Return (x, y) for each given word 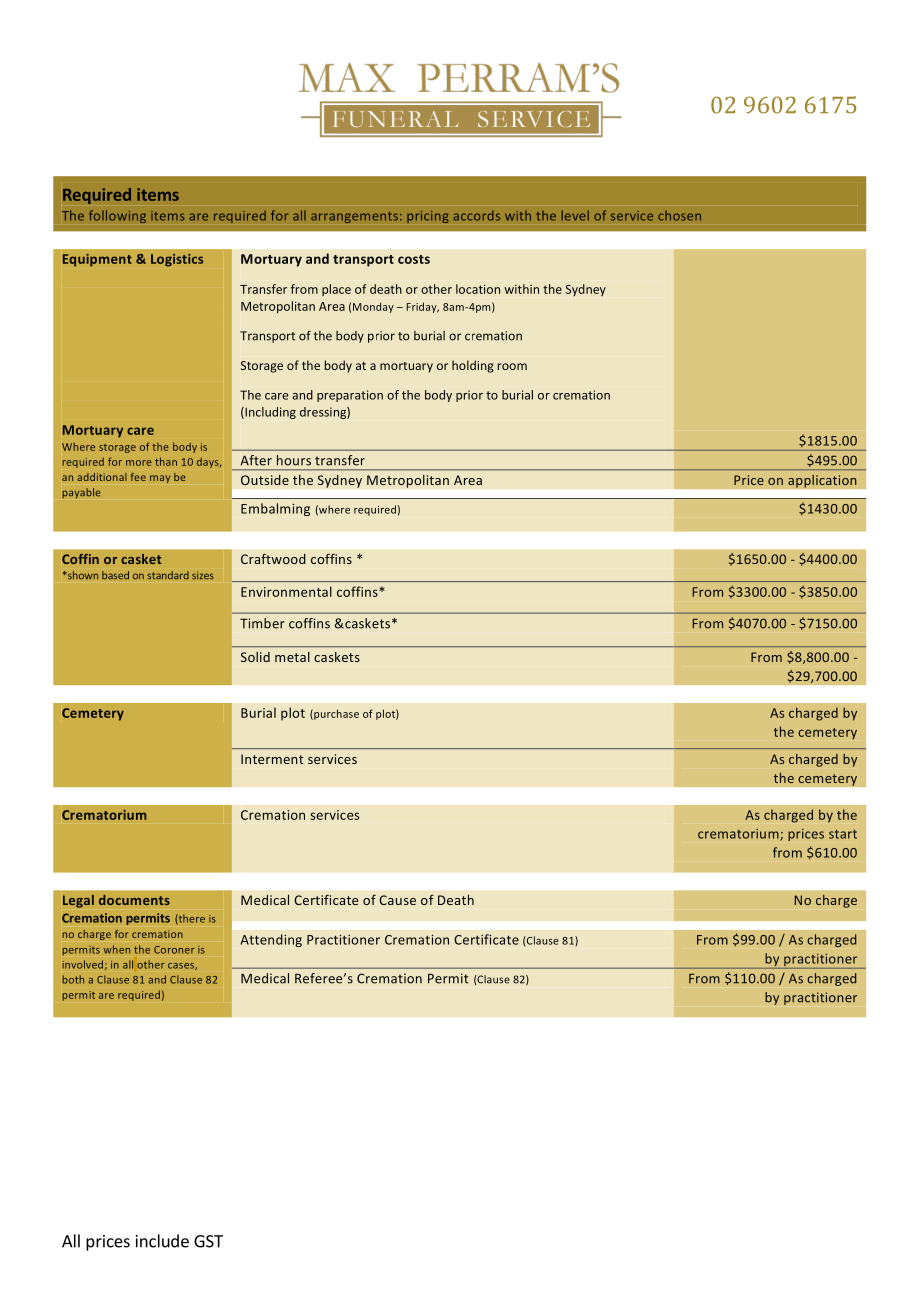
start (843, 834)
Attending (271, 940)
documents (134, 900)
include (162, 1241)
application (822, 481)
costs (414, 259)
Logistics (177, 260)
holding (473, 366)
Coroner (174, 950)
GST (208, 1241)
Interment (272, 759)
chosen (679, 215)
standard (168, 575)
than (166, 461)
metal (292, 657)
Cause (397, 900)
